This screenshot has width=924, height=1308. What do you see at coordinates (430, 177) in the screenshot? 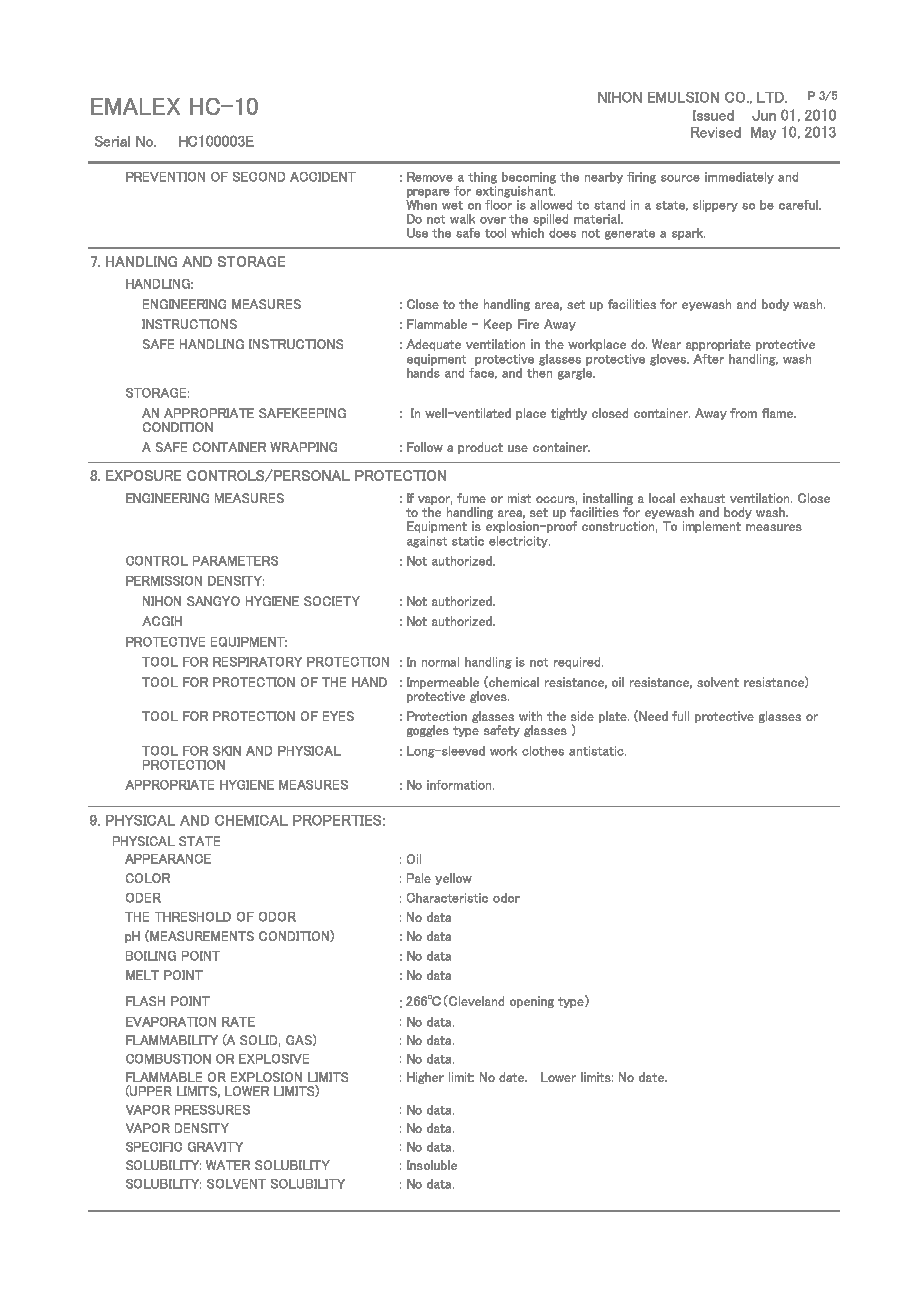
I see `Remove` at bounding box center [430, 177].
